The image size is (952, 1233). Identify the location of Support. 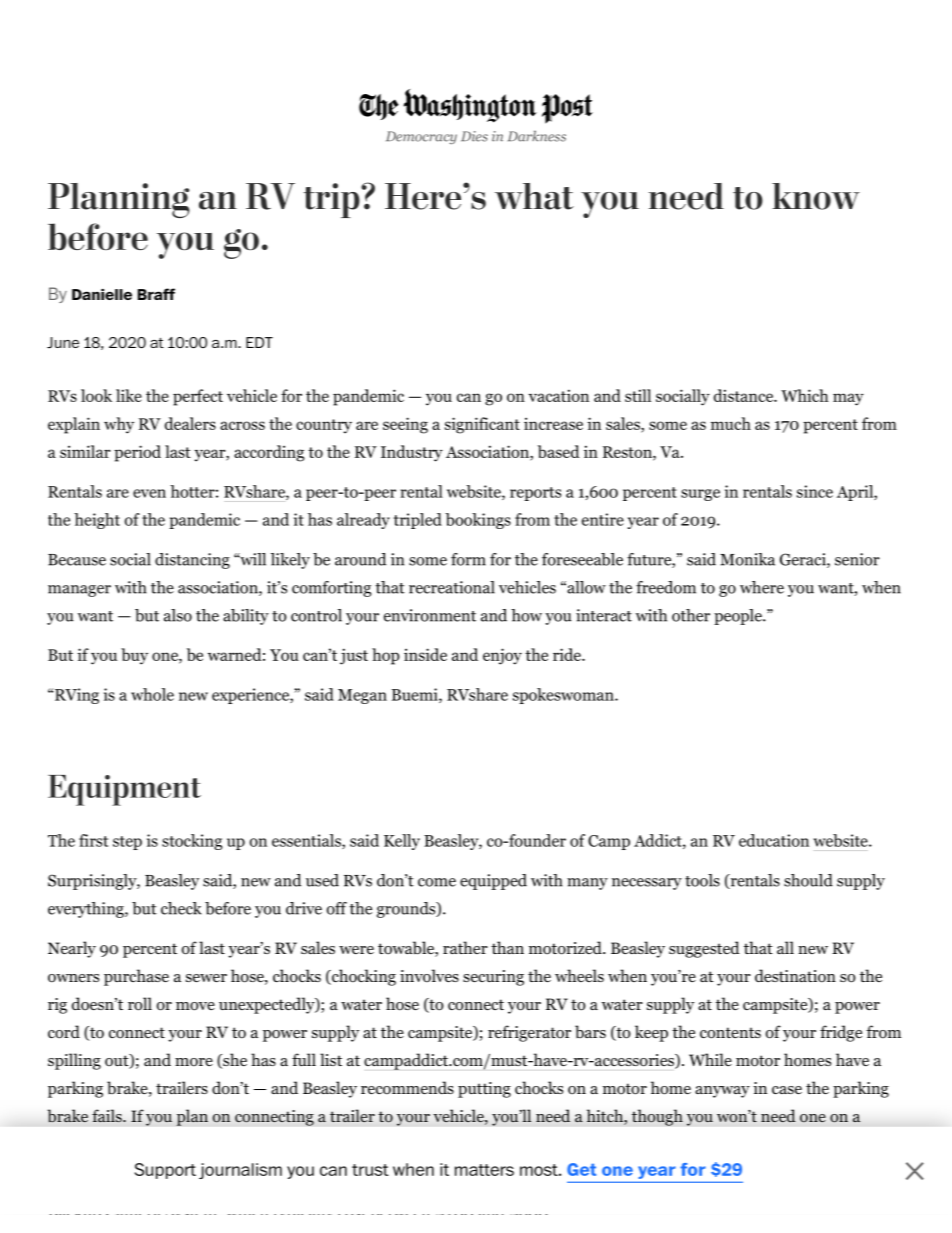
(165, 1171).
